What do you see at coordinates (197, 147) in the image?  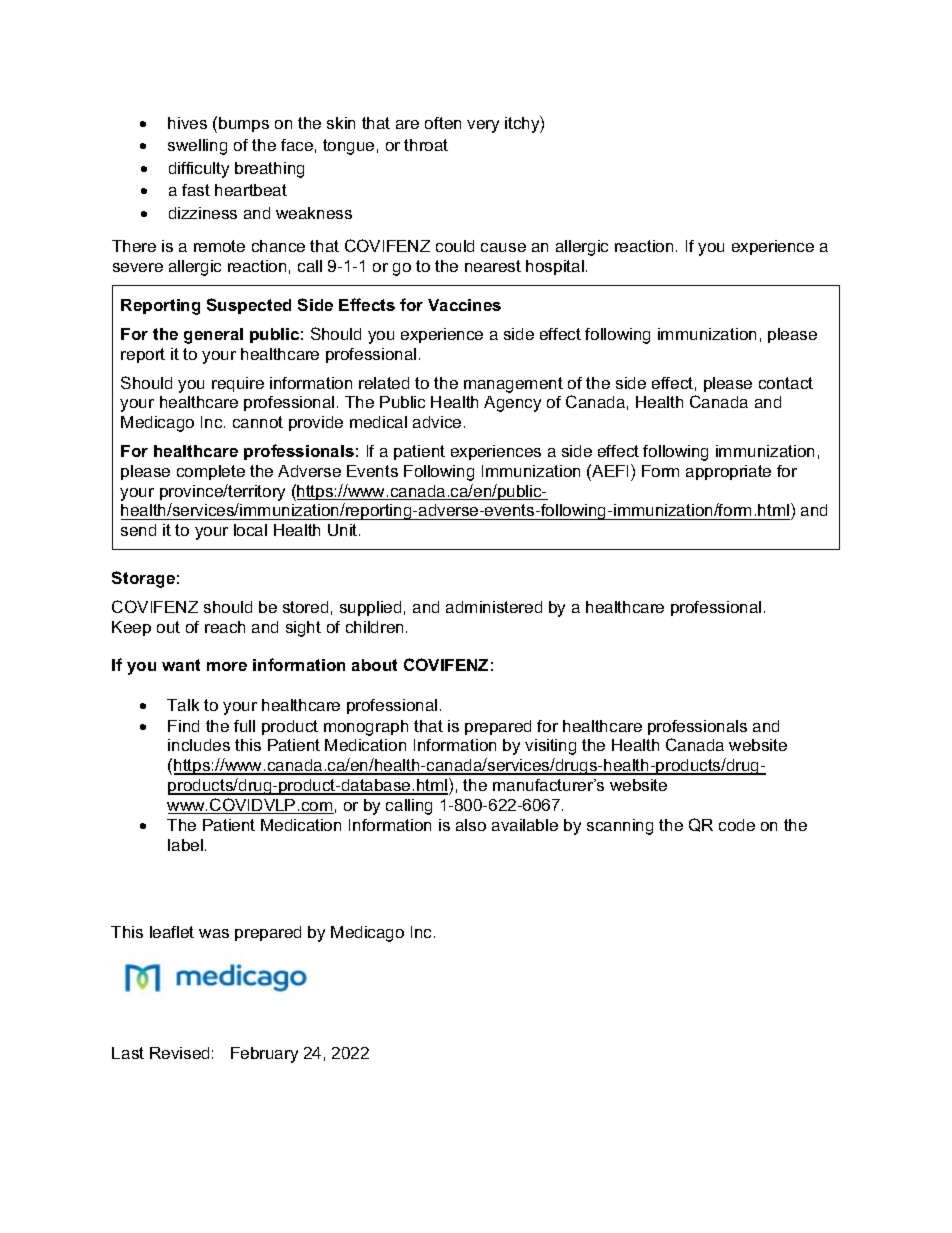 I see `swelling` at bounding box center [197, 147].
